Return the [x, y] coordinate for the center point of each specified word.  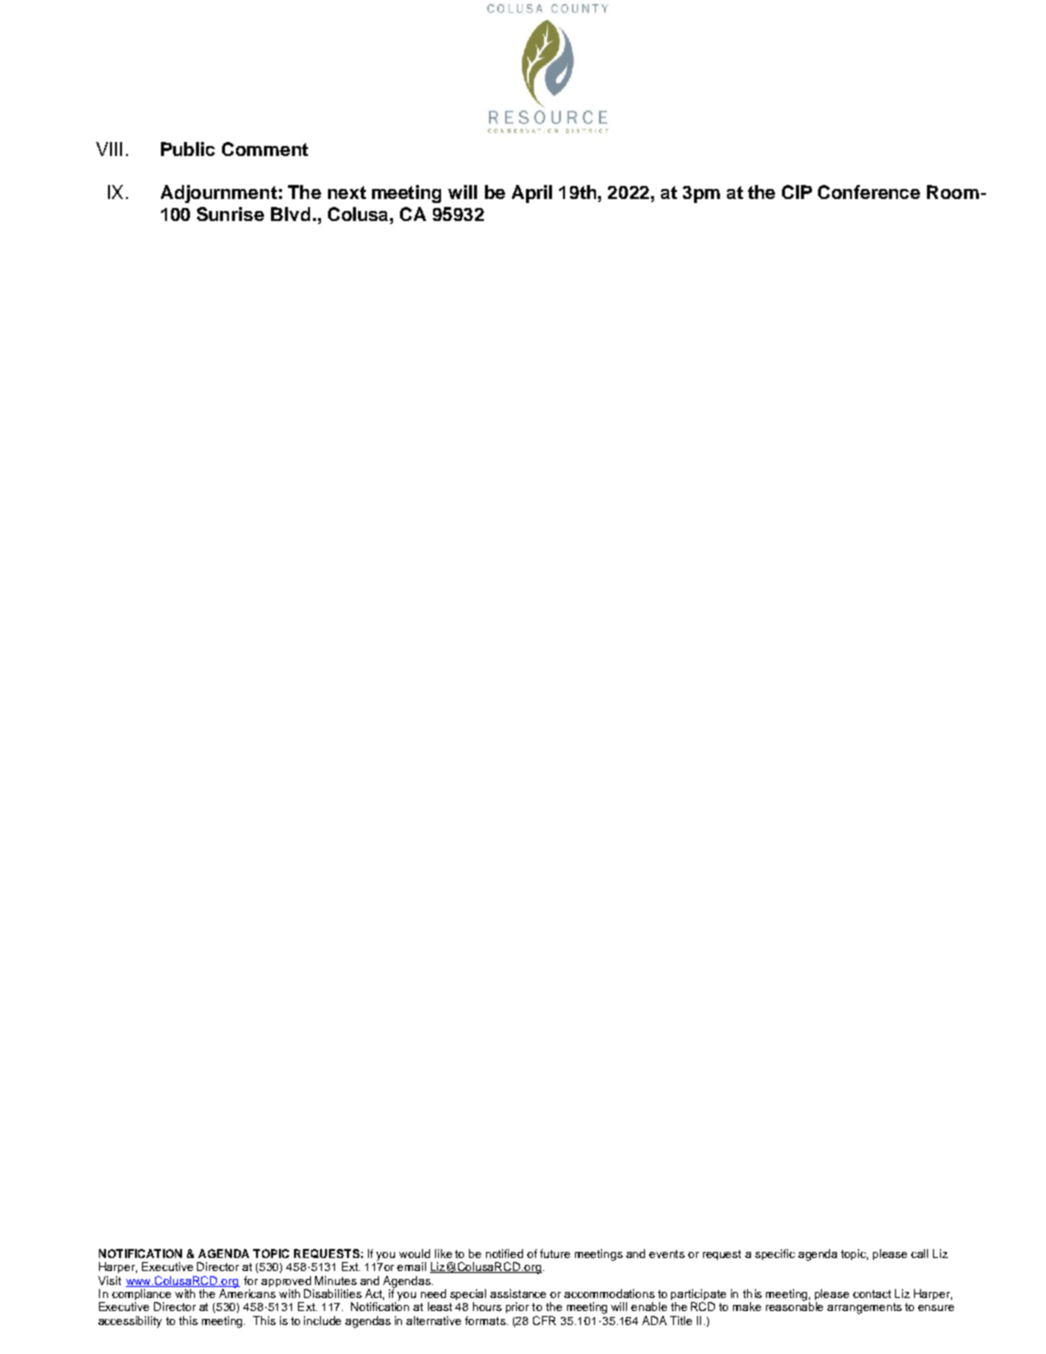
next [347, 192]
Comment [265, 149]
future [555, 1253]
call [919, 1253]
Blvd [290, 214]
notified [504, 1253]
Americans [247, 1292]
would [414, 1253]
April [532, 194]
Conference [869, 192]
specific [775, 1254]
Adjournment [219, 194]
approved [287, 1283]
